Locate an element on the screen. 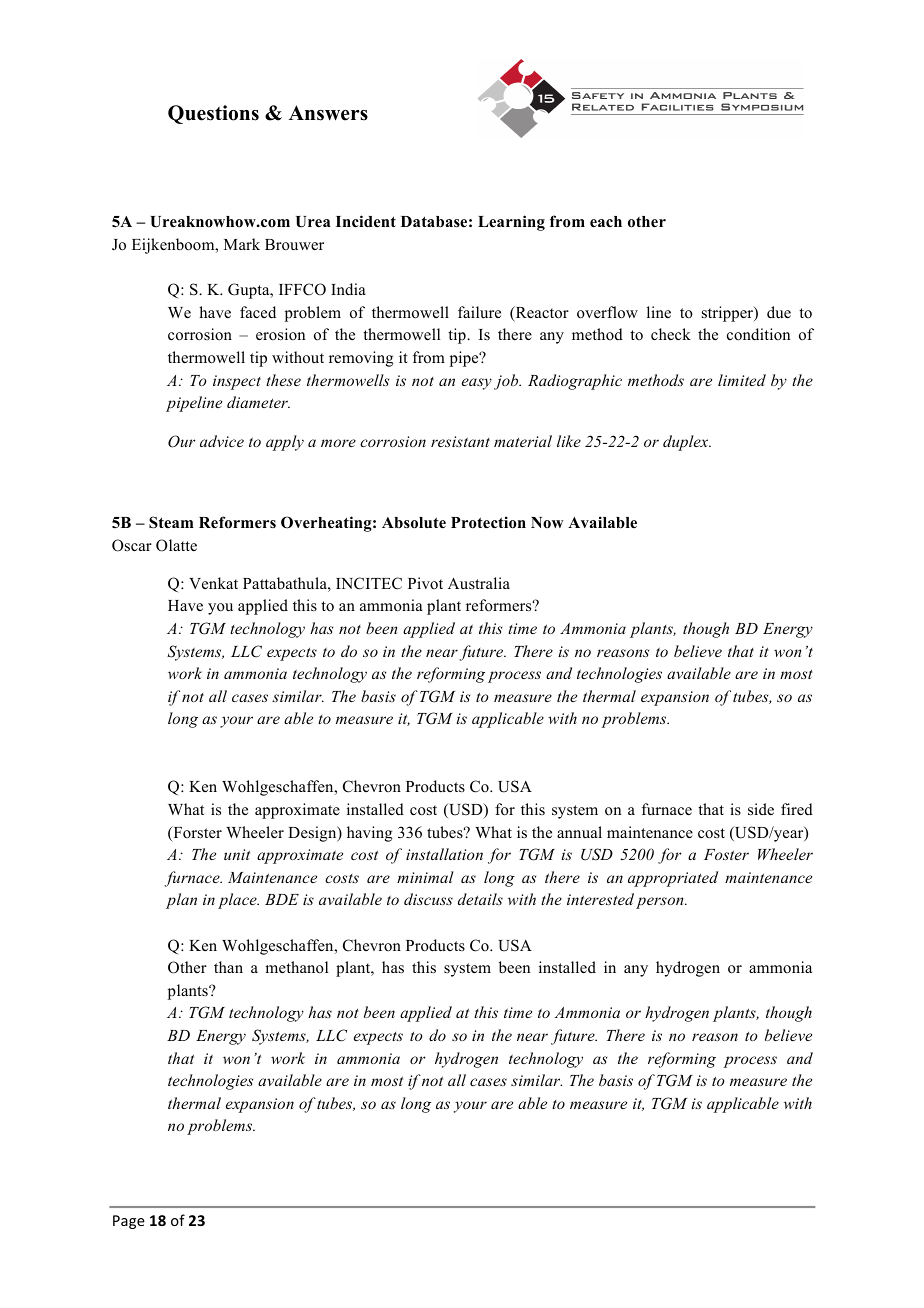  easy is located at coordinates (477, 384).
